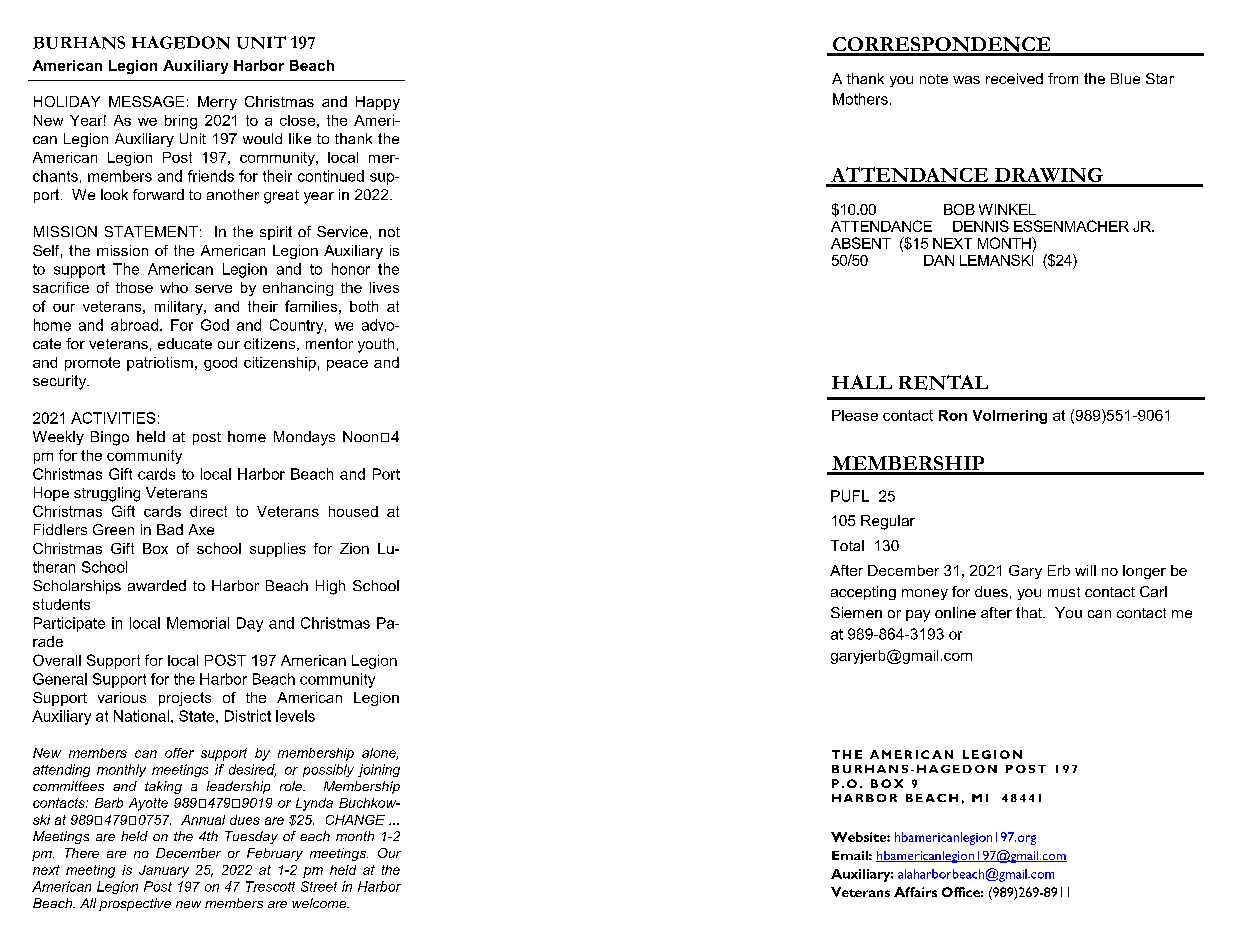  I want to click on housed, so click(353, 511).
